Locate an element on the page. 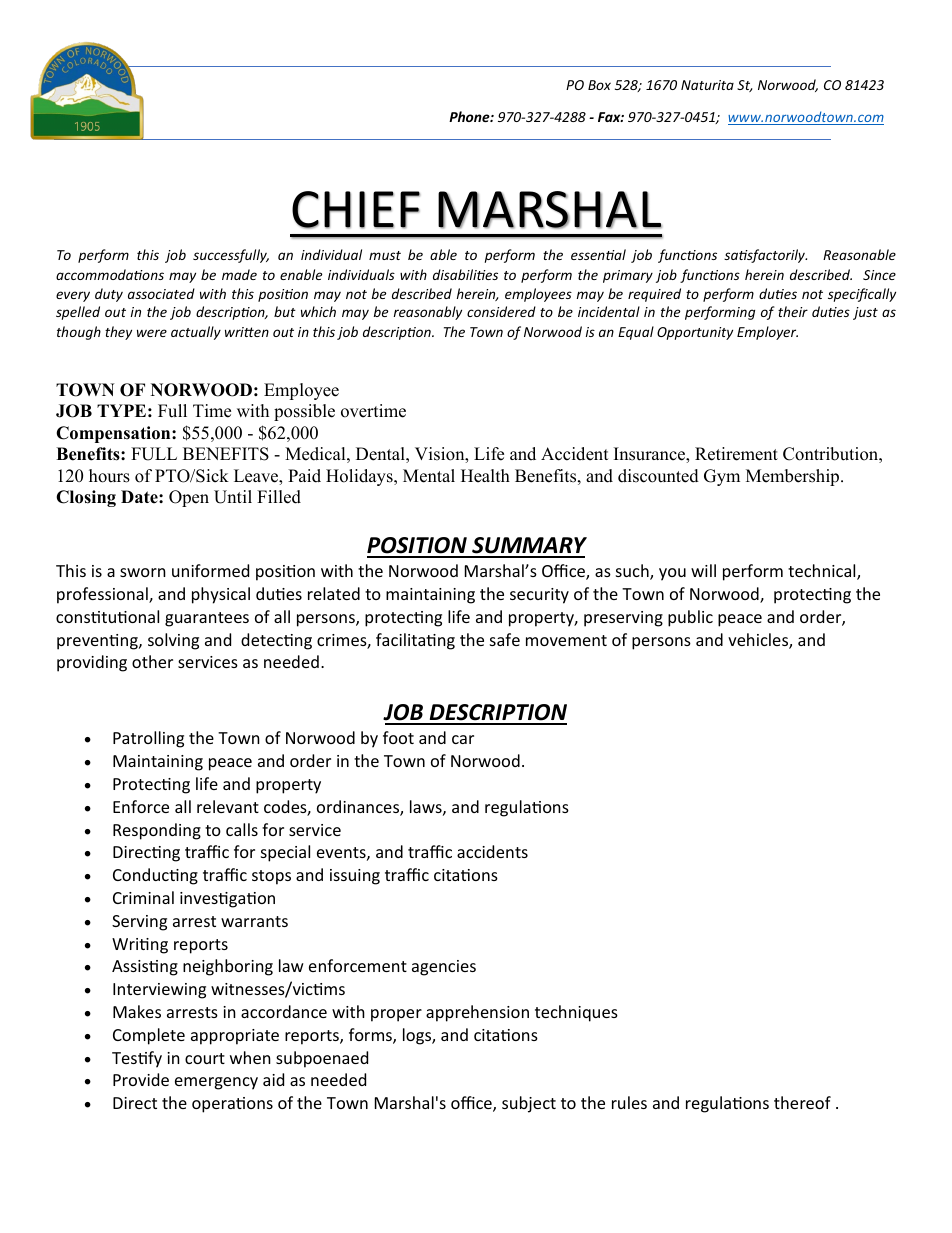  Compensation is located at coordinates (114, 434).
